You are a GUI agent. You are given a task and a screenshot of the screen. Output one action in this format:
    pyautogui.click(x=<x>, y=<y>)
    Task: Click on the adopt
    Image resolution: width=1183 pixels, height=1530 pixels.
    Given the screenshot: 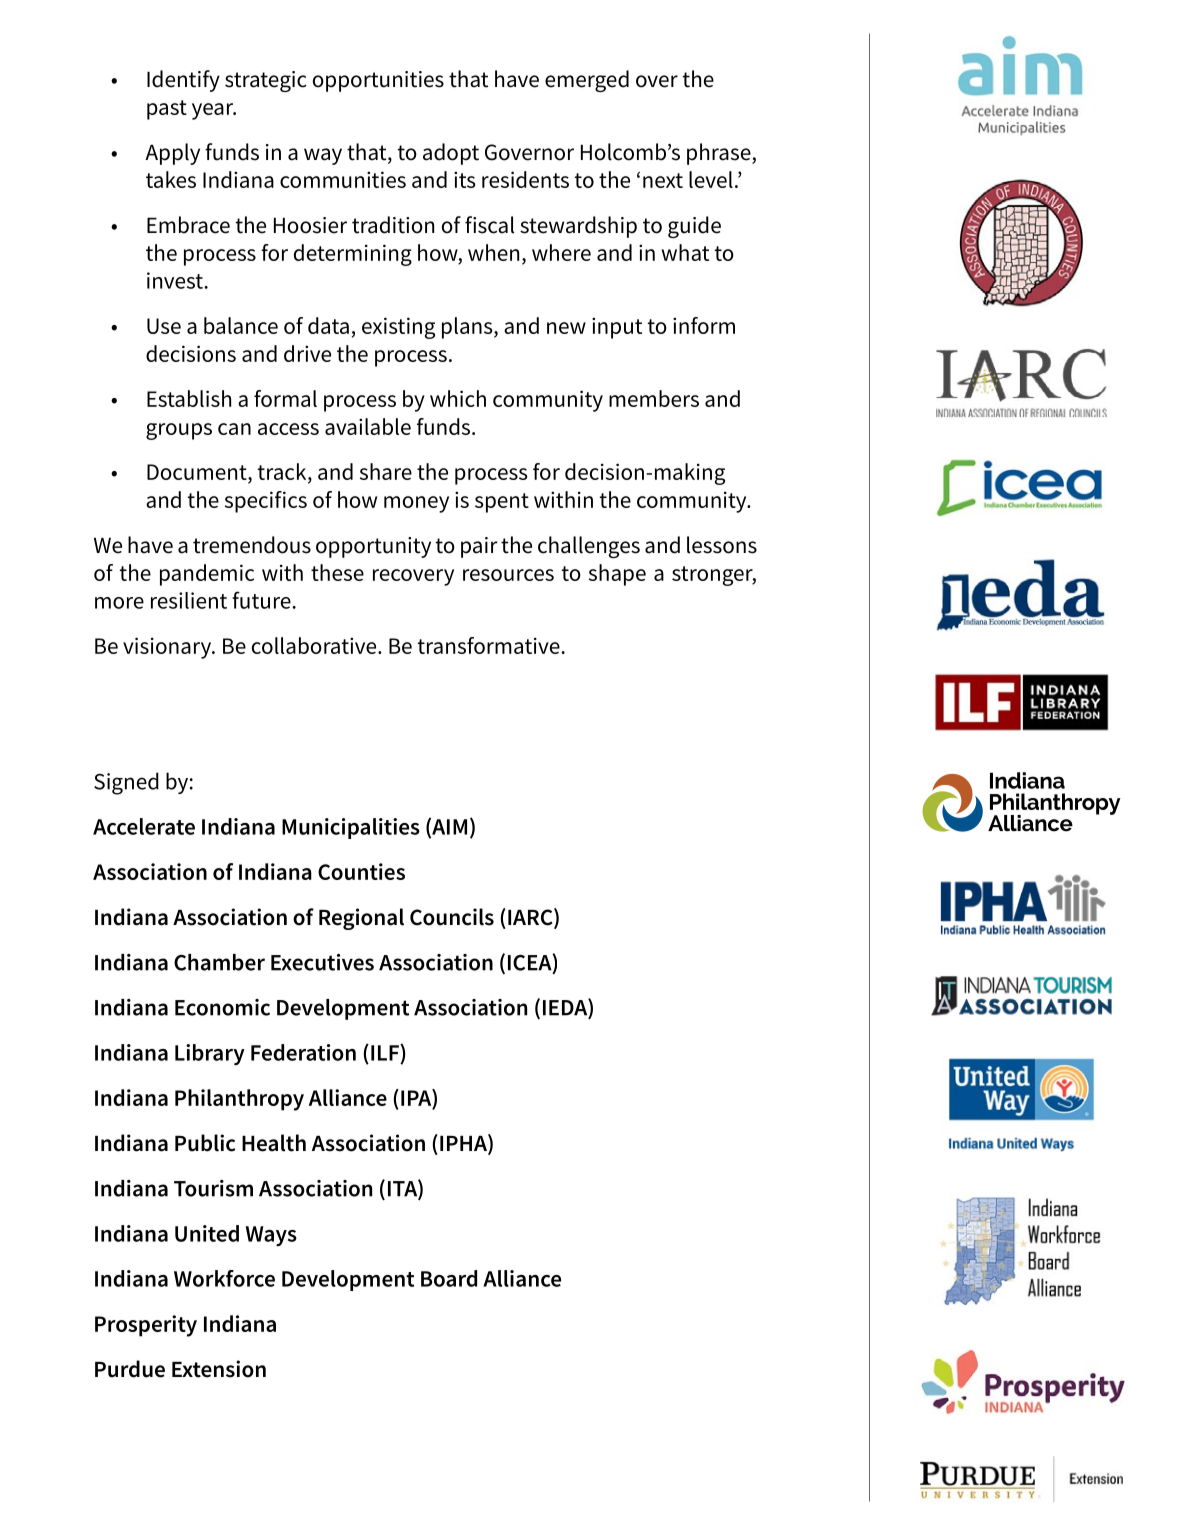 What is the action you would take?
    pyautogui.click(x=451, y=154)
